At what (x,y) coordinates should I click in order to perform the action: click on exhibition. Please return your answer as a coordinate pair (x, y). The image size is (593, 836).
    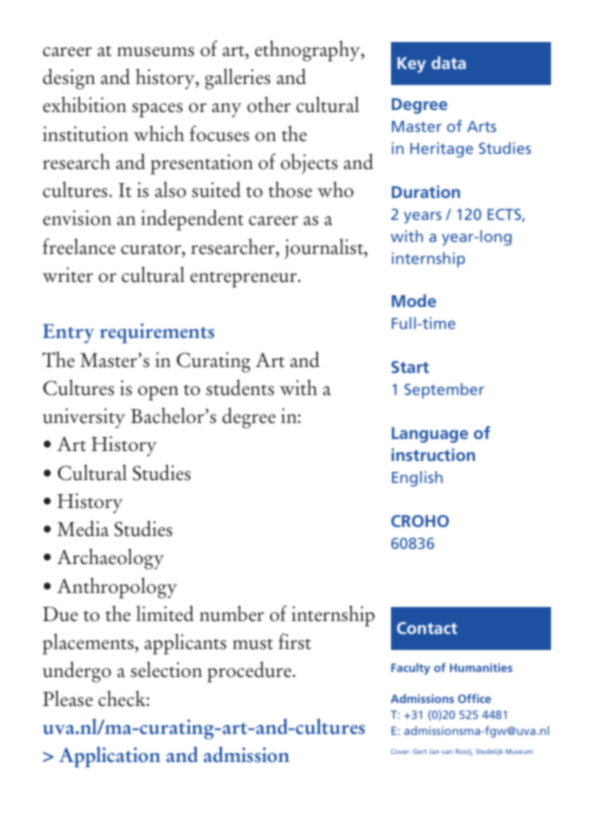
    Looking at the image, I should click on (84, 104).
